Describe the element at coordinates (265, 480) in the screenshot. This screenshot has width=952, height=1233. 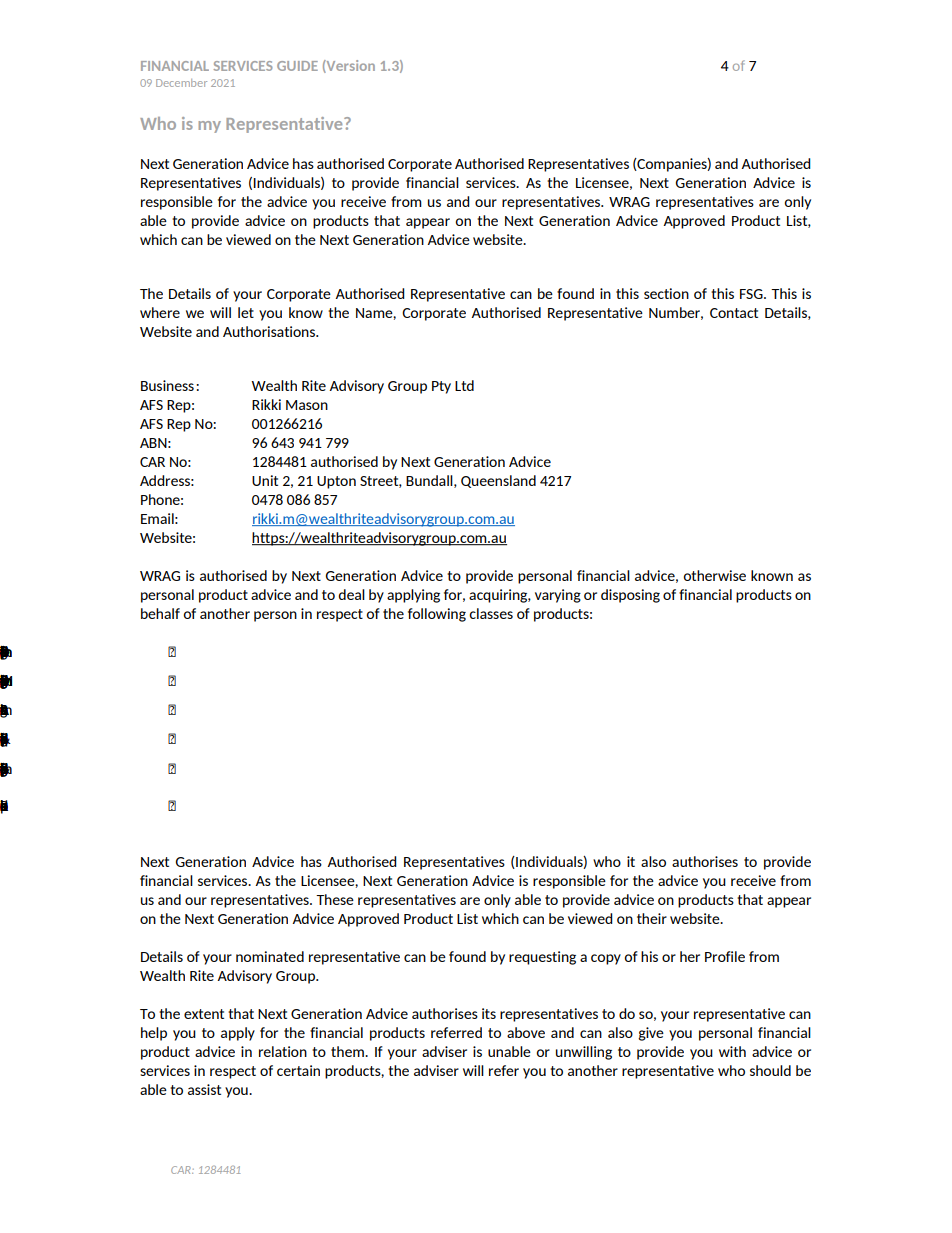
I see `Unit` at that location.
